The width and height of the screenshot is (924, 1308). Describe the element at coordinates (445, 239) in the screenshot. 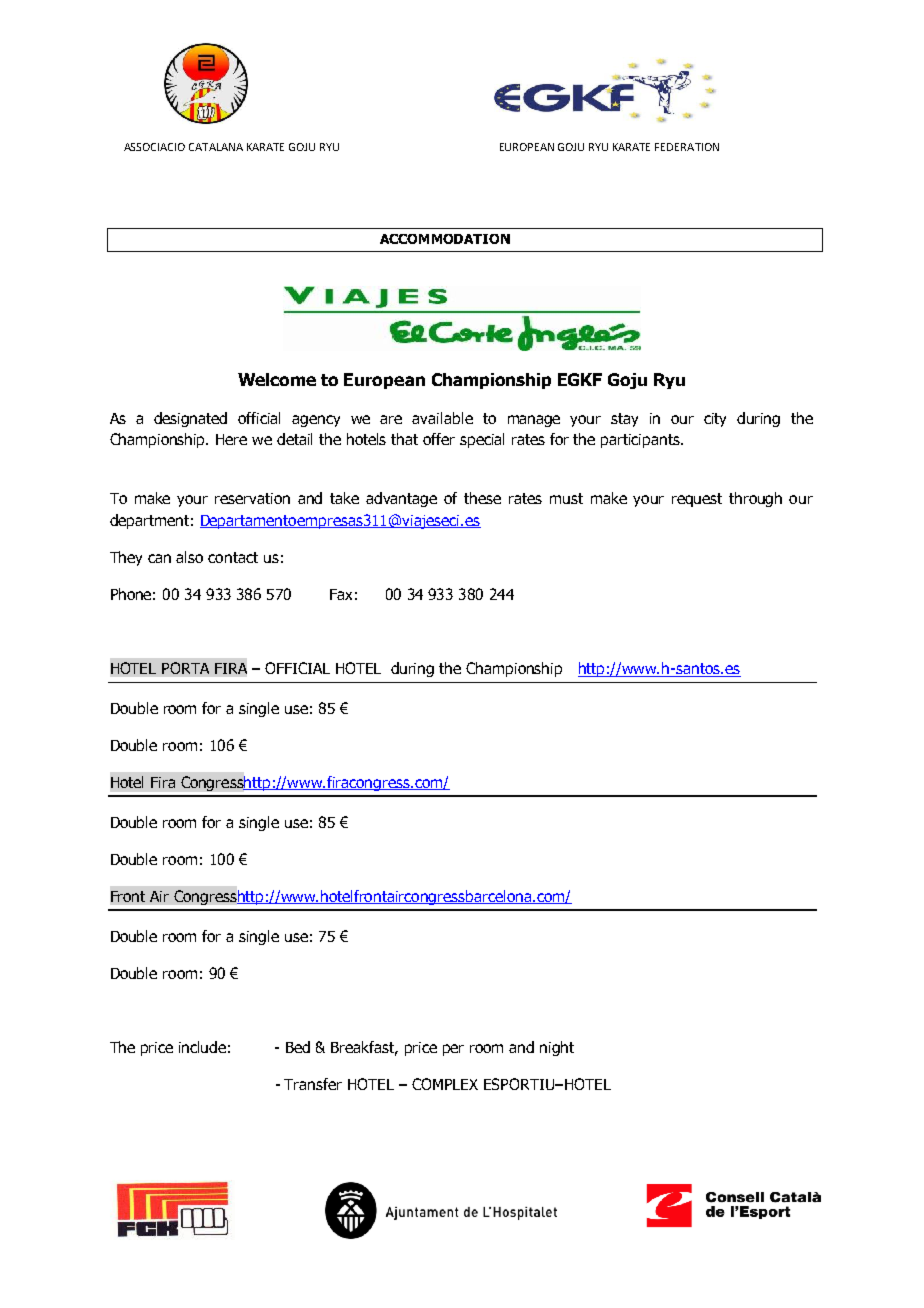

I see `ACCOMMODATION` at that location.
